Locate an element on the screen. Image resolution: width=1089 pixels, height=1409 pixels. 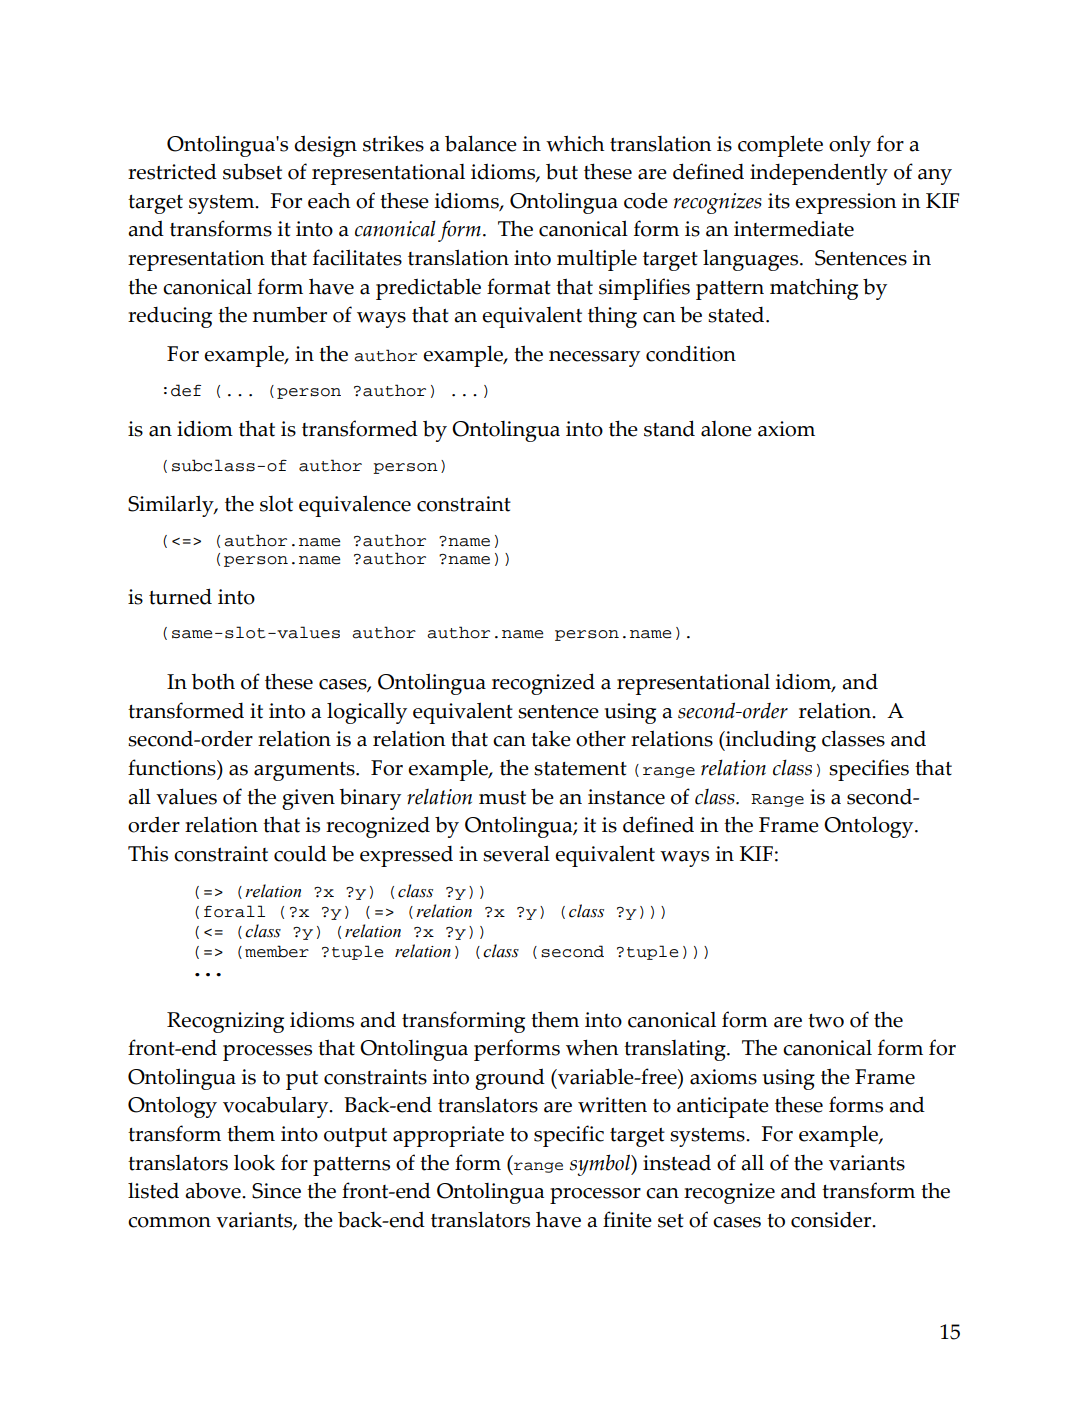
matching is located at coordinates (814, 289).
